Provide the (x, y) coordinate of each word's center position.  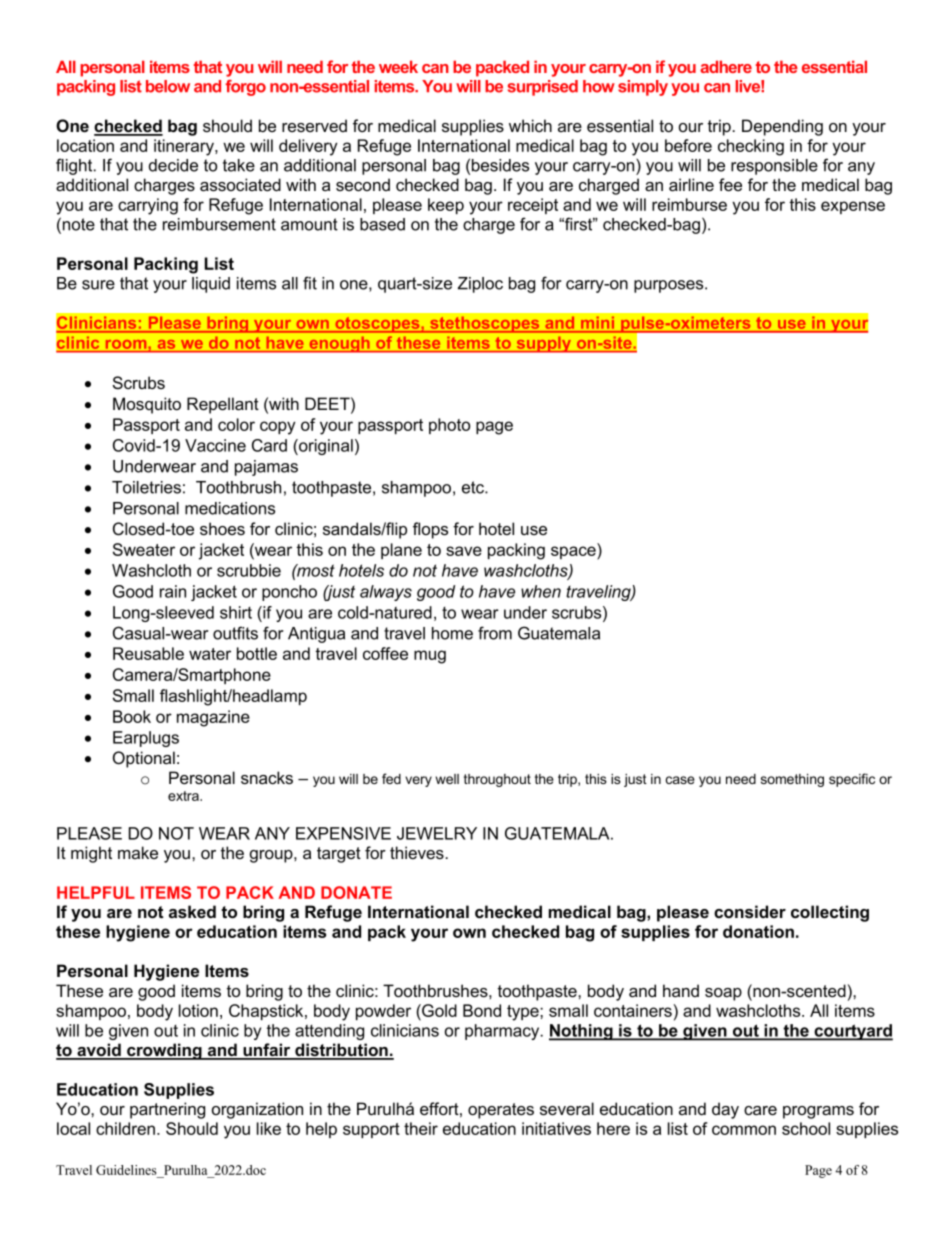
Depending (782, 127)
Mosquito (147, 405)
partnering (167, 1110)
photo (449, 426)
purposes (670, 286)
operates (501, 1111)
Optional (144, 759)
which (530, 125)
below (168, 86)
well (447, 779)
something (792, 780)
